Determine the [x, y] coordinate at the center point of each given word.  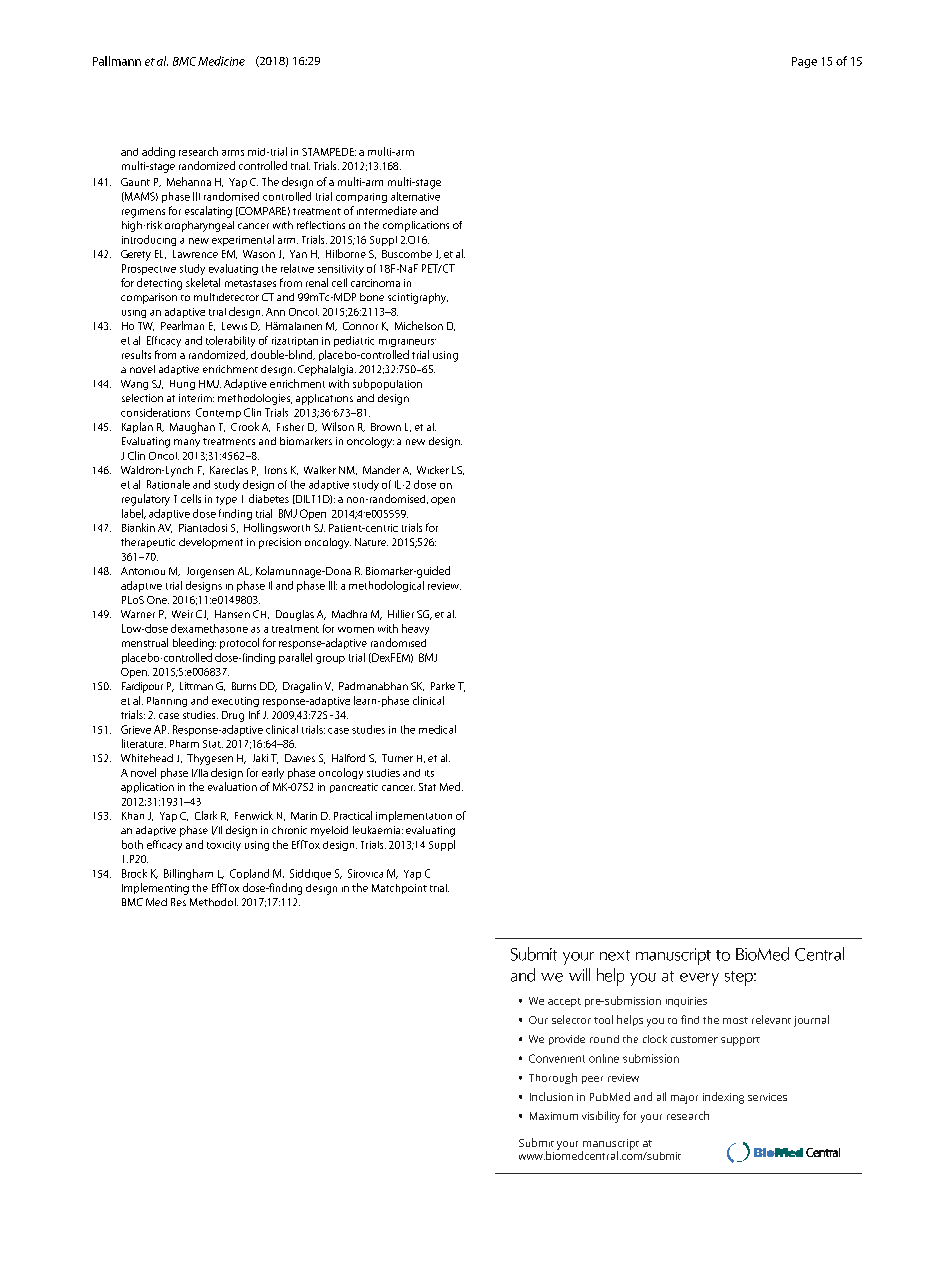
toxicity [224, 846]
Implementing [155, 889]
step [740, 978]
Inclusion [551, 1096]
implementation [414, 816]
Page [804, 62]
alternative [415, 196]
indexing [723, 1098]
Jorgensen [210, 572]
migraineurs [407, 343]
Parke [443, 686]
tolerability [230, 341]
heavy [415, 629]
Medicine [221, 61]
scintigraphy [418, 298]
